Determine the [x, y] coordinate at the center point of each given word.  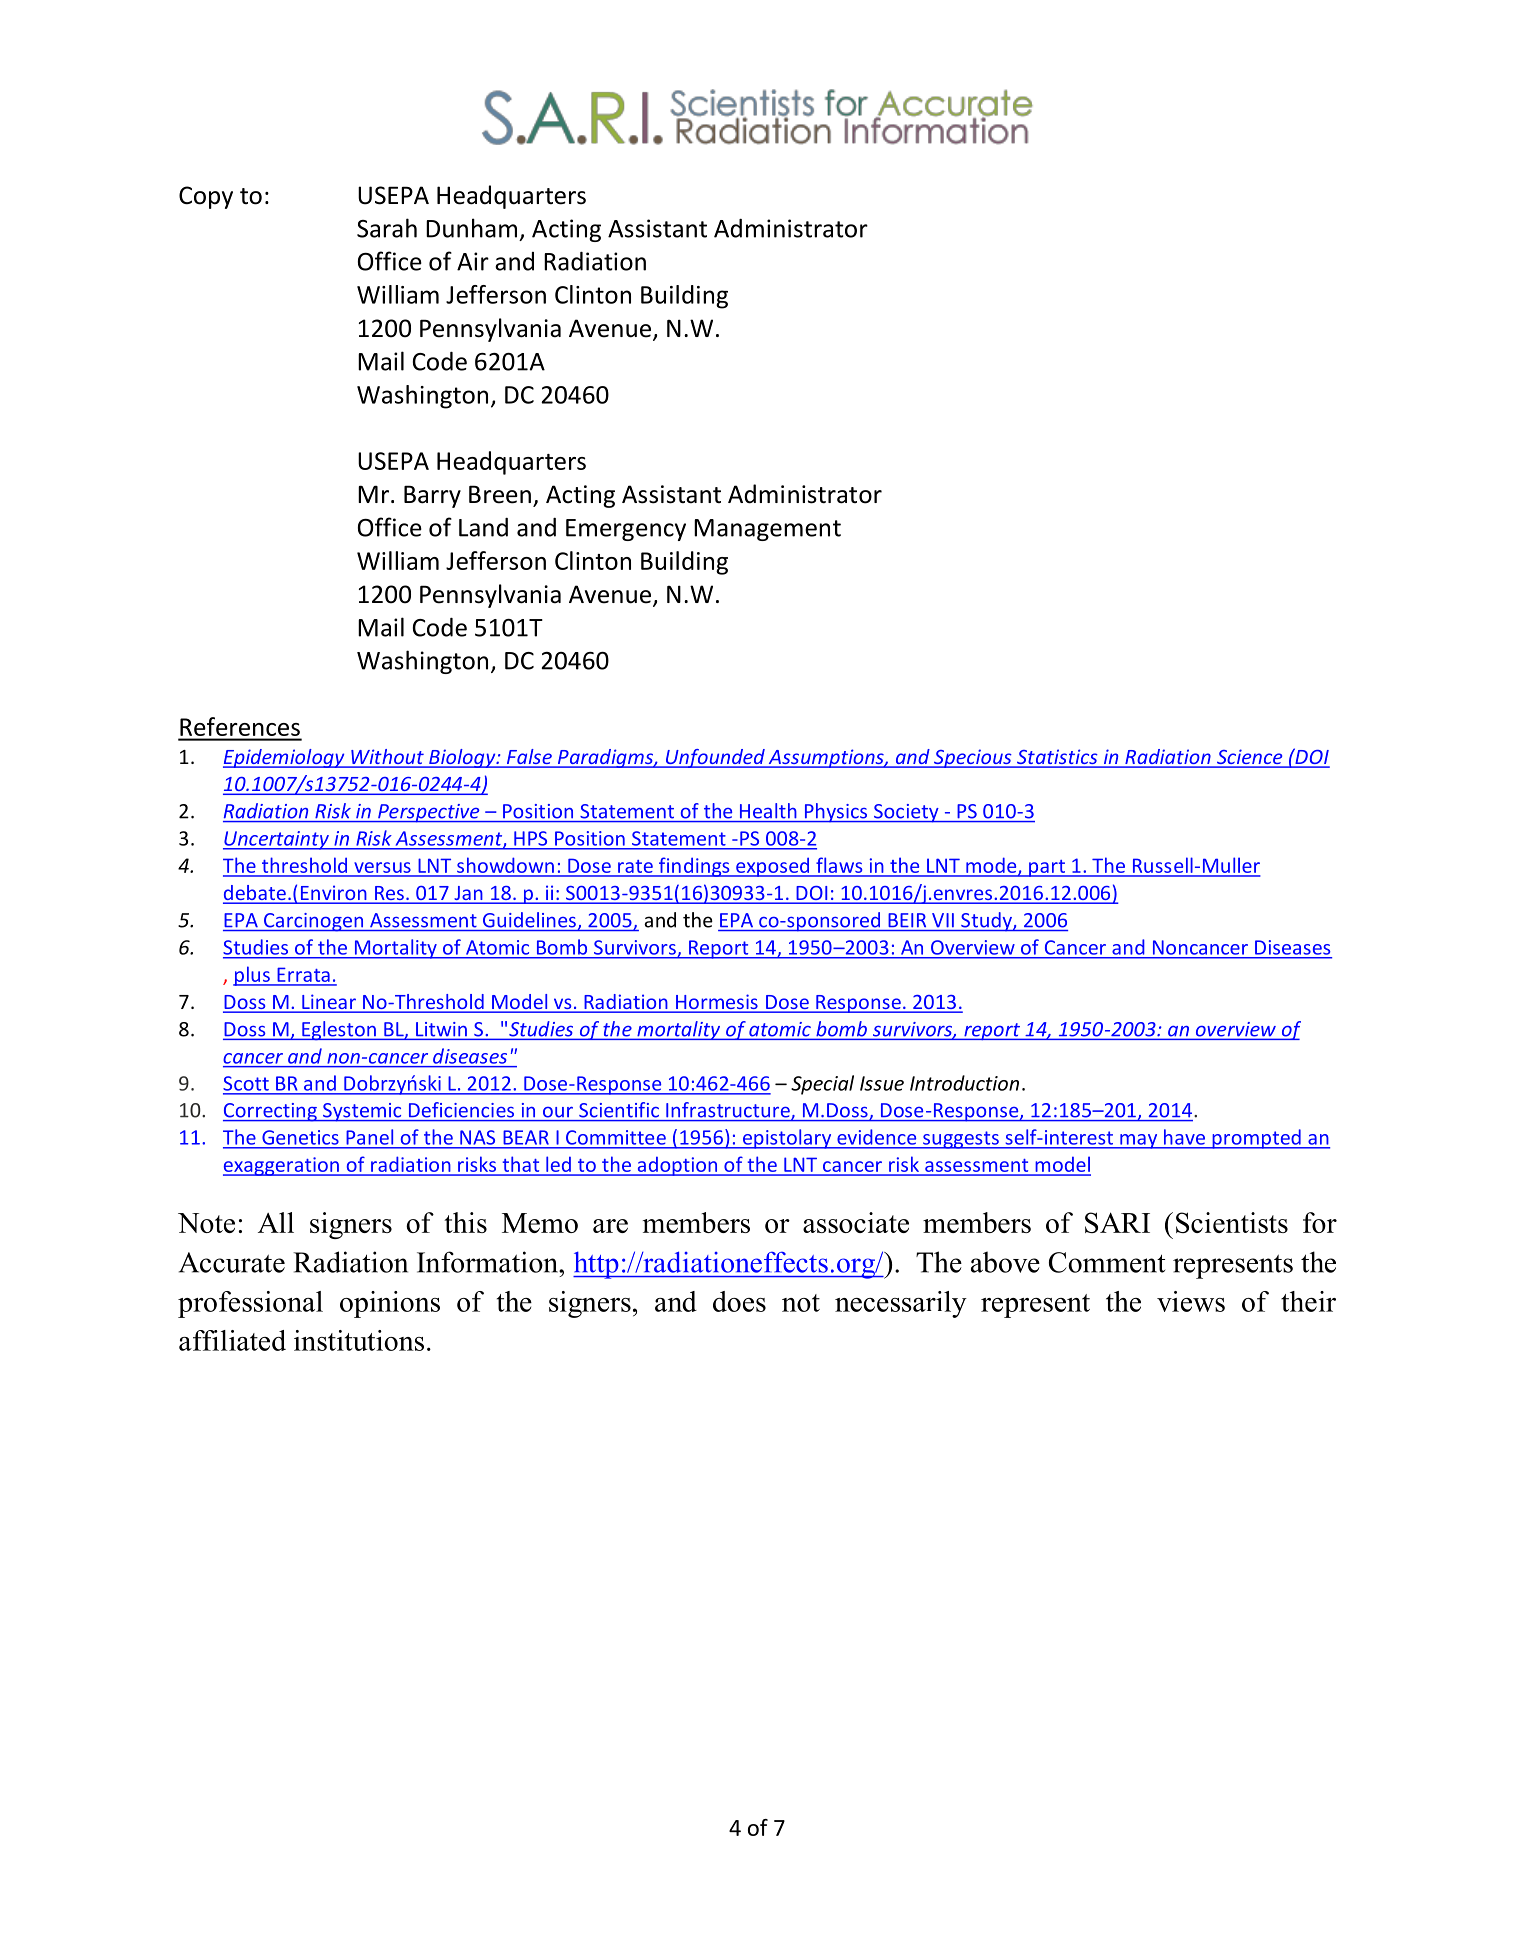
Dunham [471, 228]
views [1191, 1301]
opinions [390, 1304]
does [739, 1301]
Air [473, 261]
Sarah [387, 228]
